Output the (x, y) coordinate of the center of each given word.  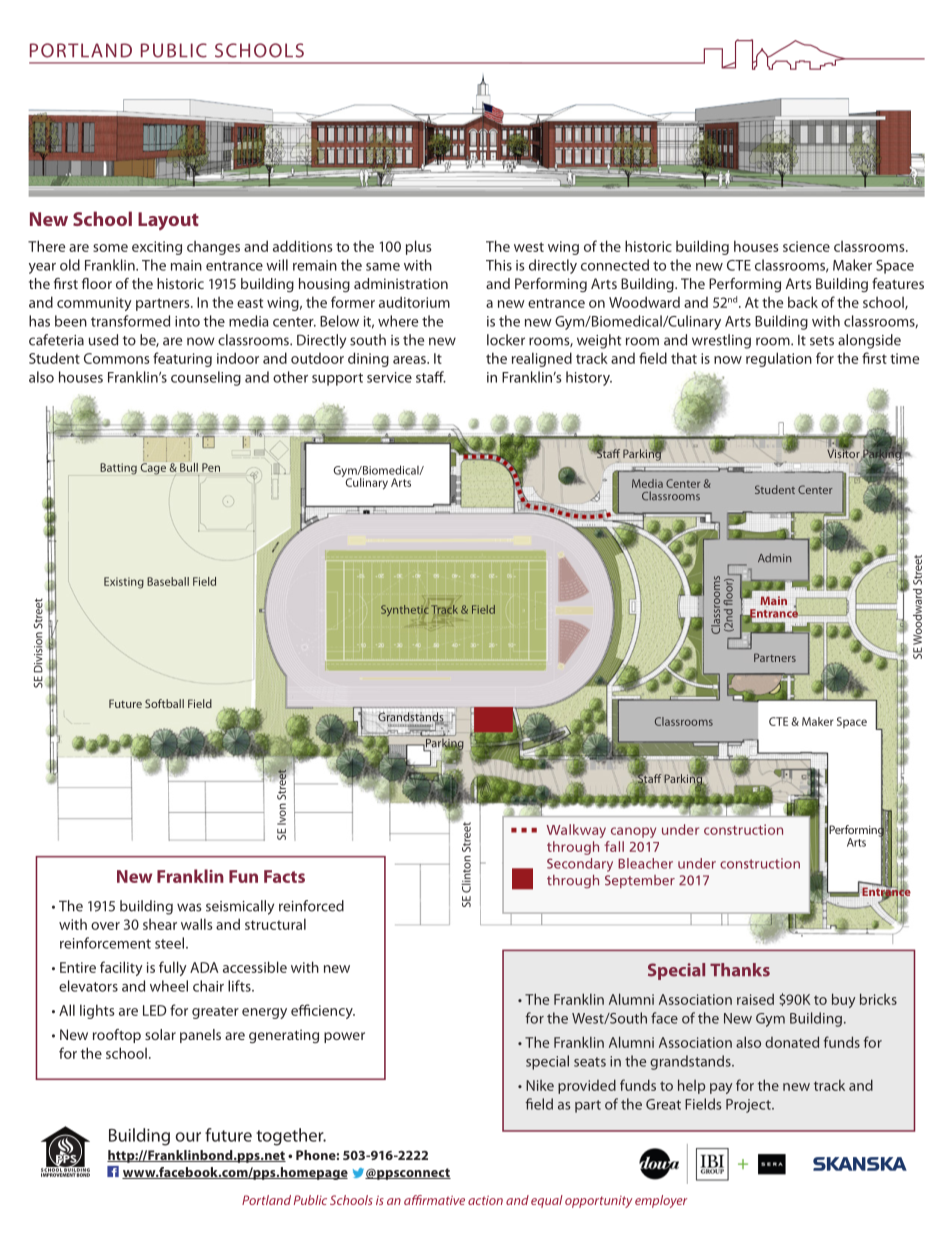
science (806, 246)
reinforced (311, 906)
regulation (779, 359)
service (389, 377)
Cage (153, 468)
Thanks (740, 970)
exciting (157, 248)
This (499, 265)
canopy (633, 832)
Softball (164, 703)
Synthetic (405, 610)
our (188, 1137)
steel (171, 943)
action (485, 1200)
